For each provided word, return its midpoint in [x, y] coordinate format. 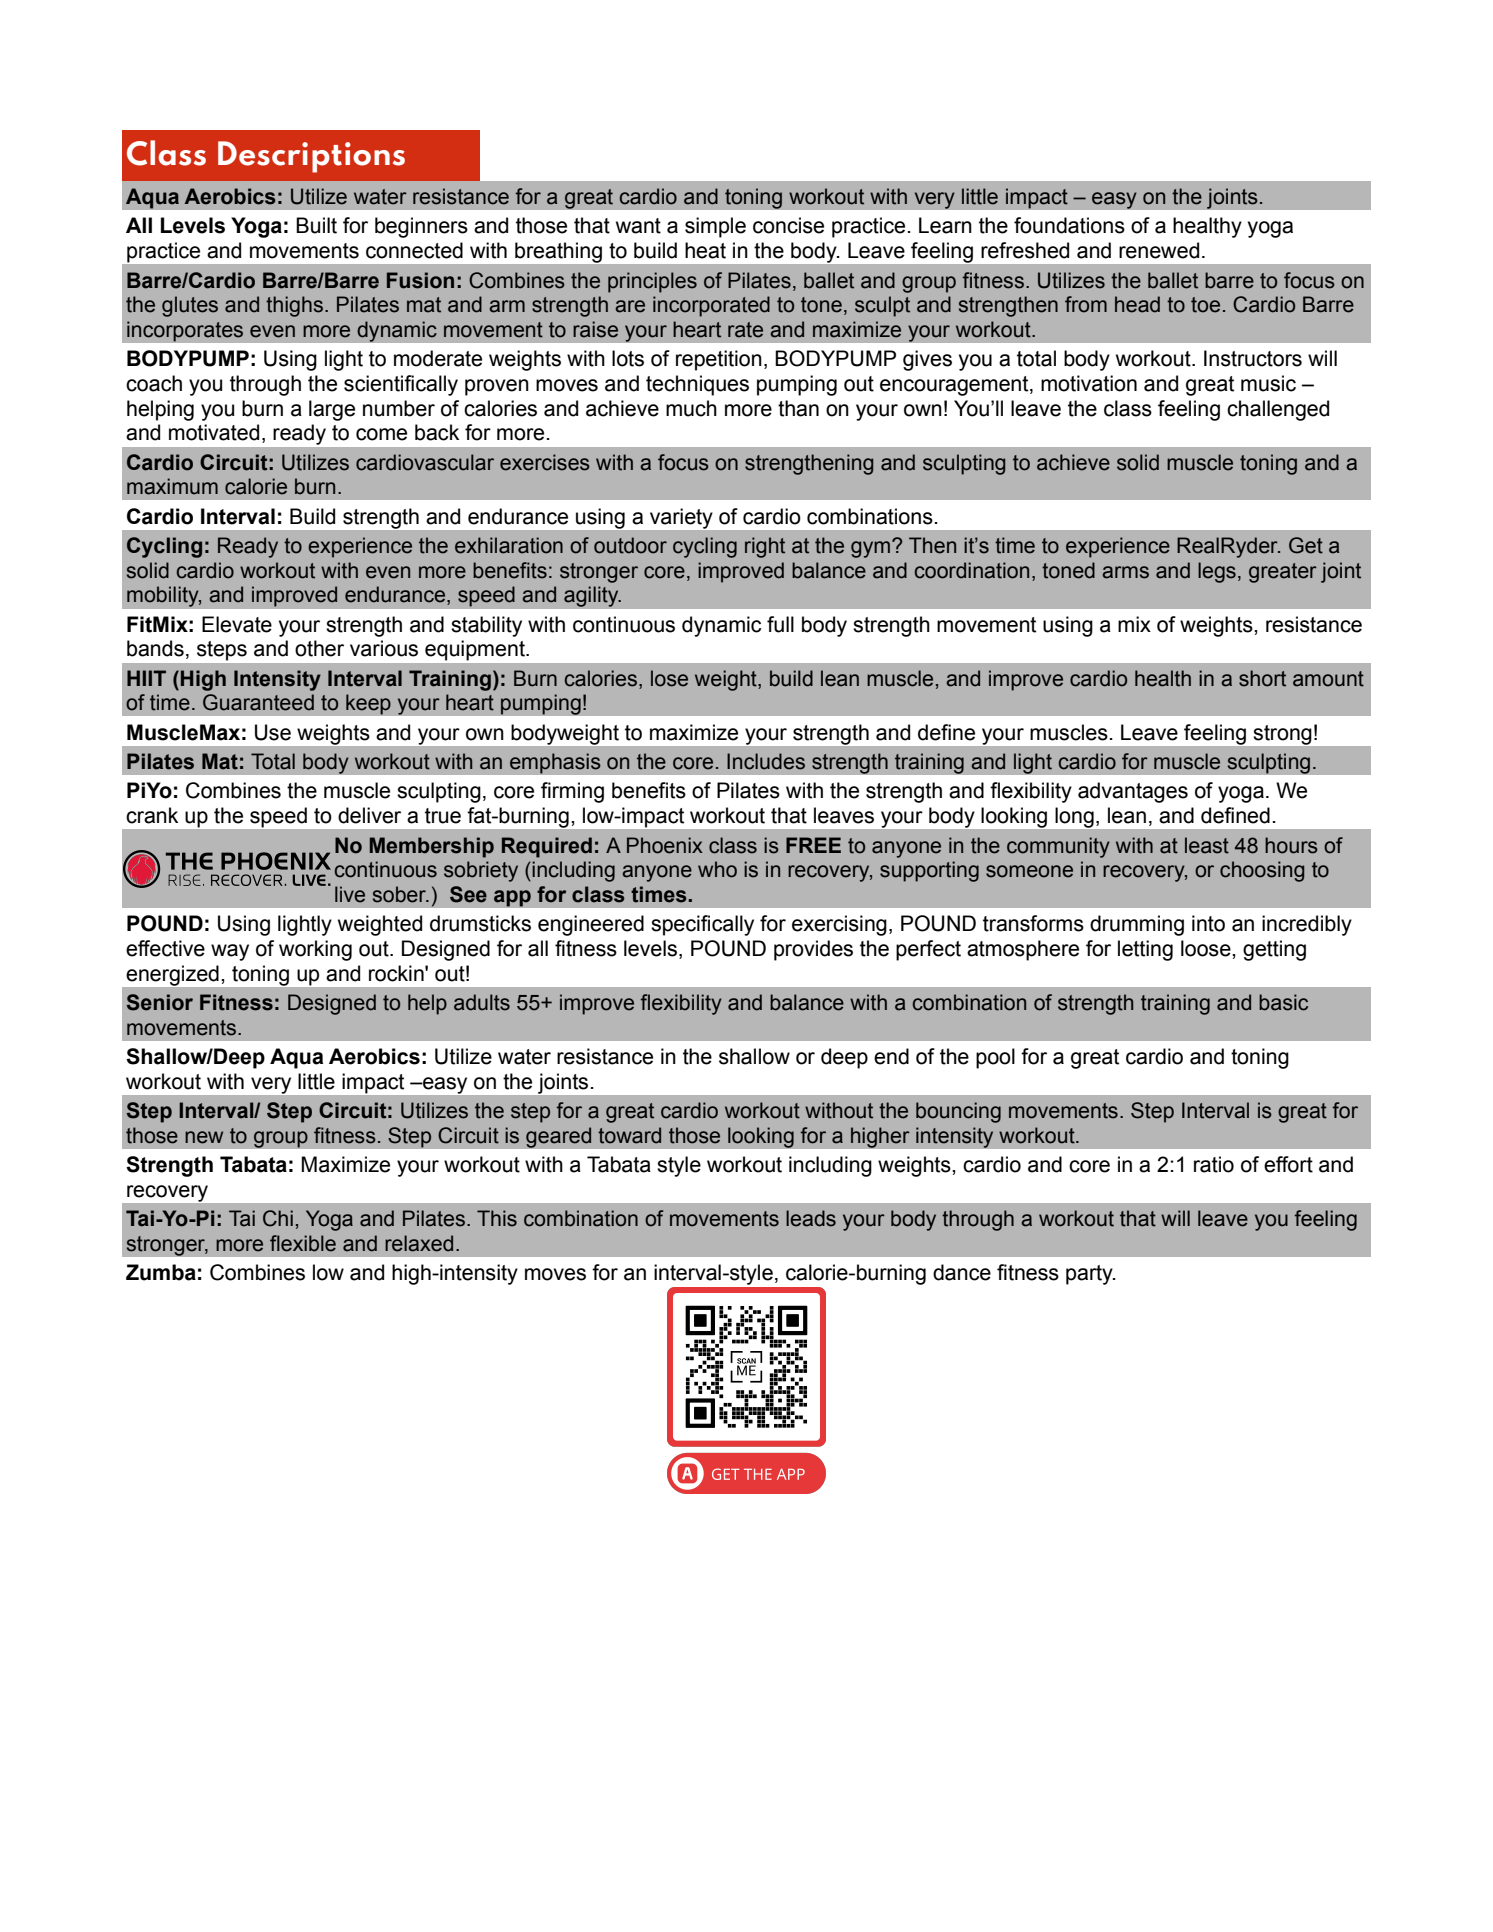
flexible [303, 1243]
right [765, 547]
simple [715, 227]
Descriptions [311, 157]
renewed [1159, 250]
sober [400, 894]
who [717, 869]
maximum [172, 486]
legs [1217, 572]
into [1208, 923]
